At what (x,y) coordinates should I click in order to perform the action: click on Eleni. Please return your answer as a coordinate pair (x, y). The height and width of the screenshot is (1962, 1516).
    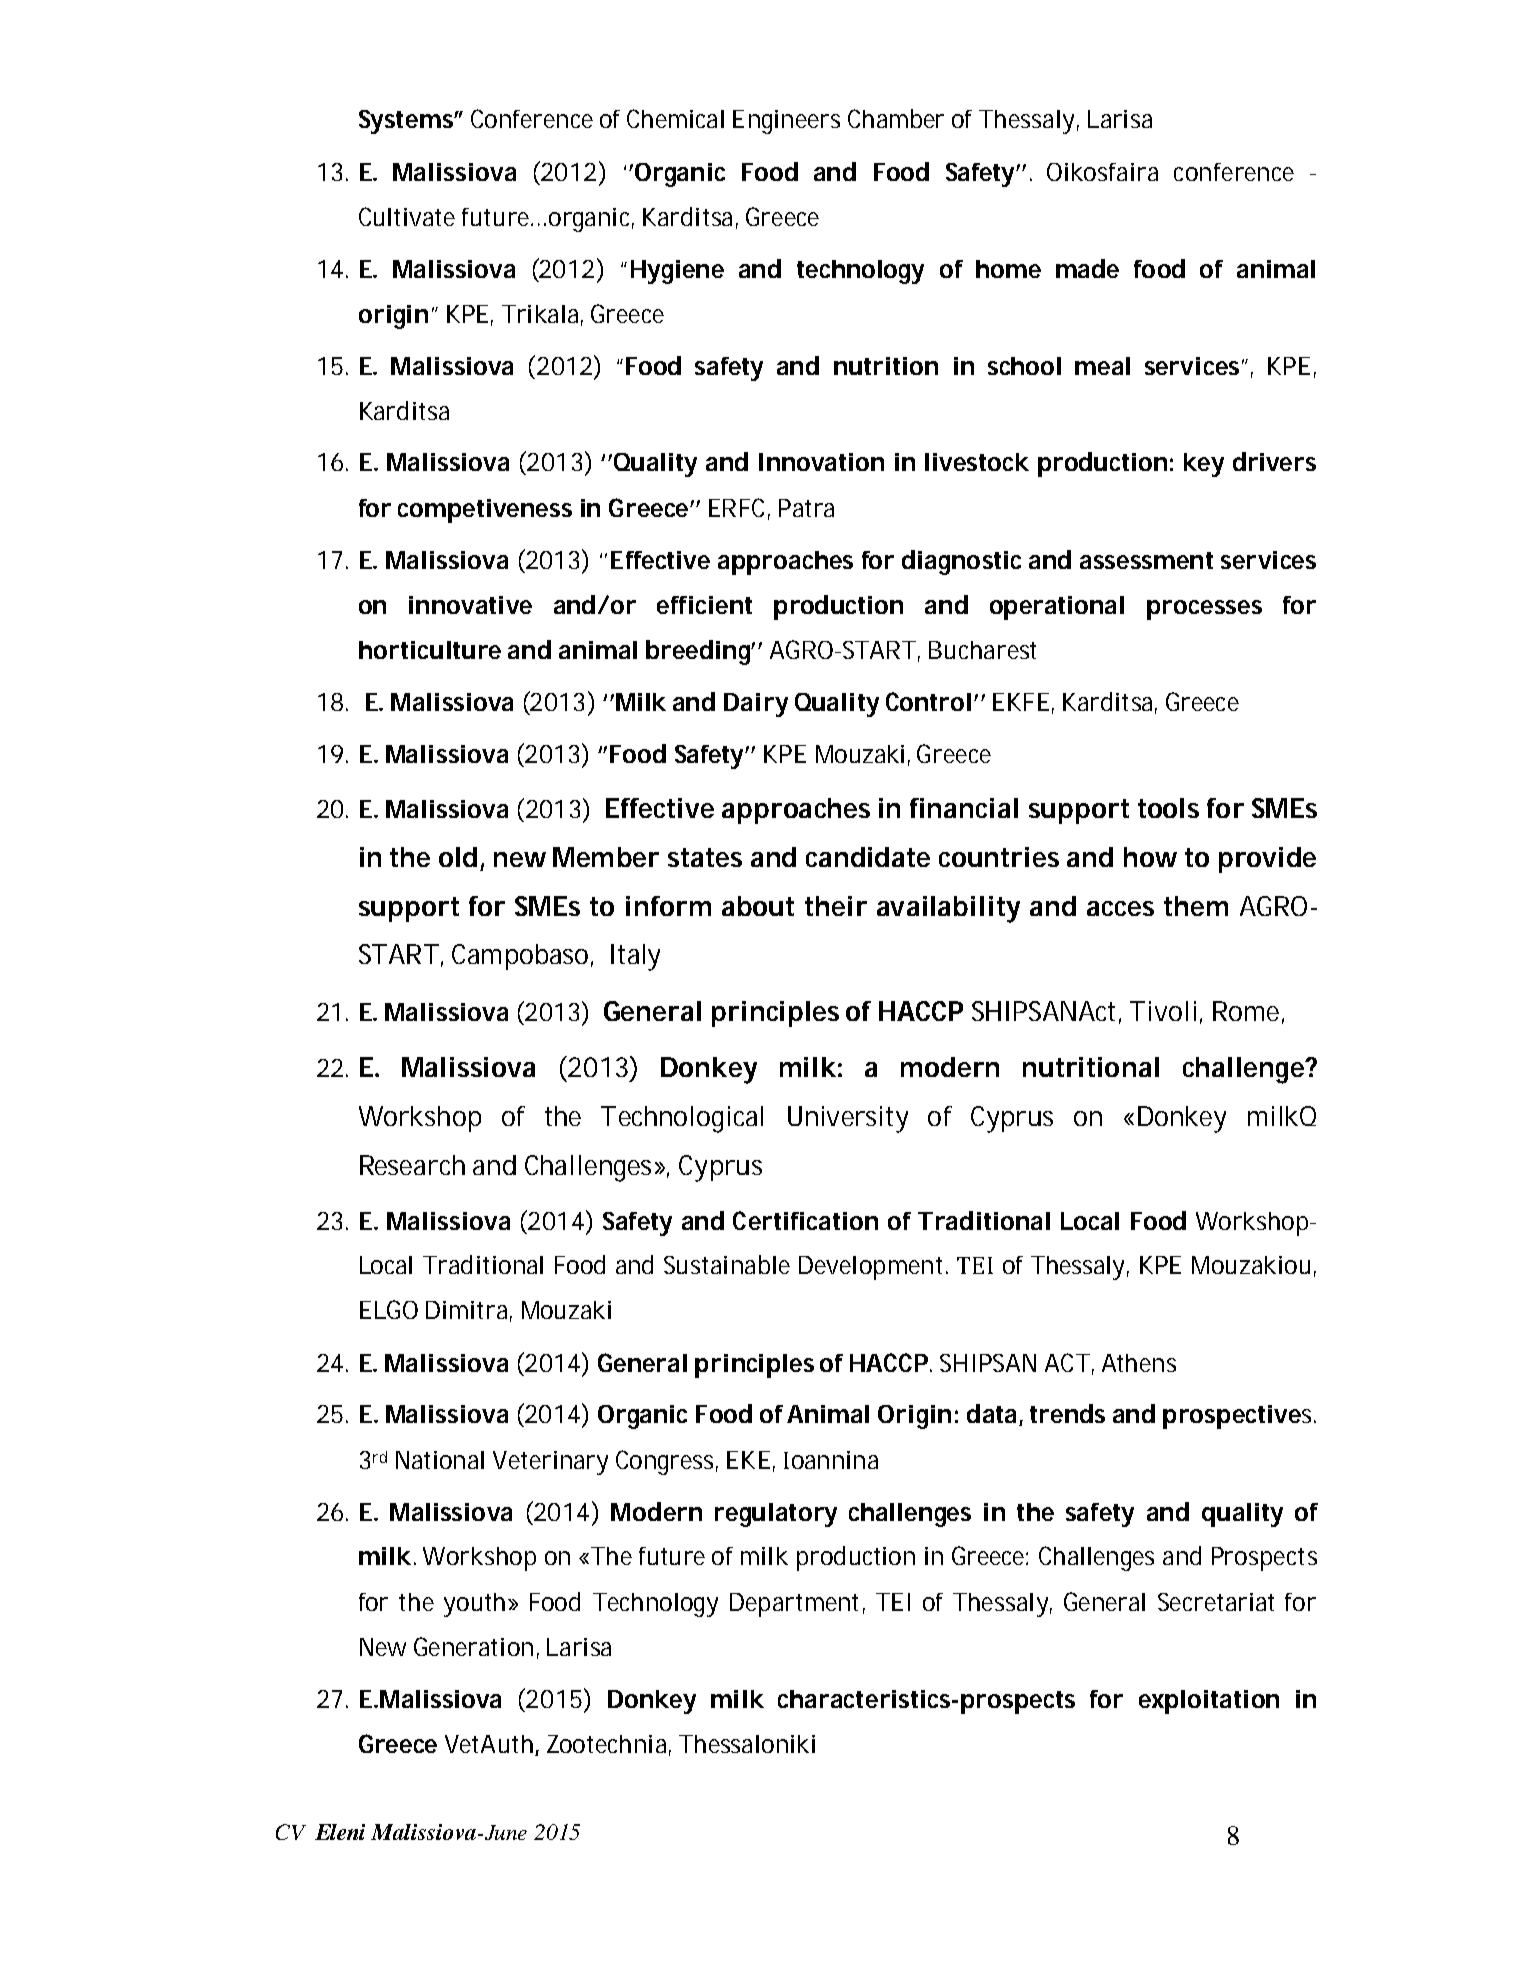
    Looking at the image, I should click on (340, 1832).
